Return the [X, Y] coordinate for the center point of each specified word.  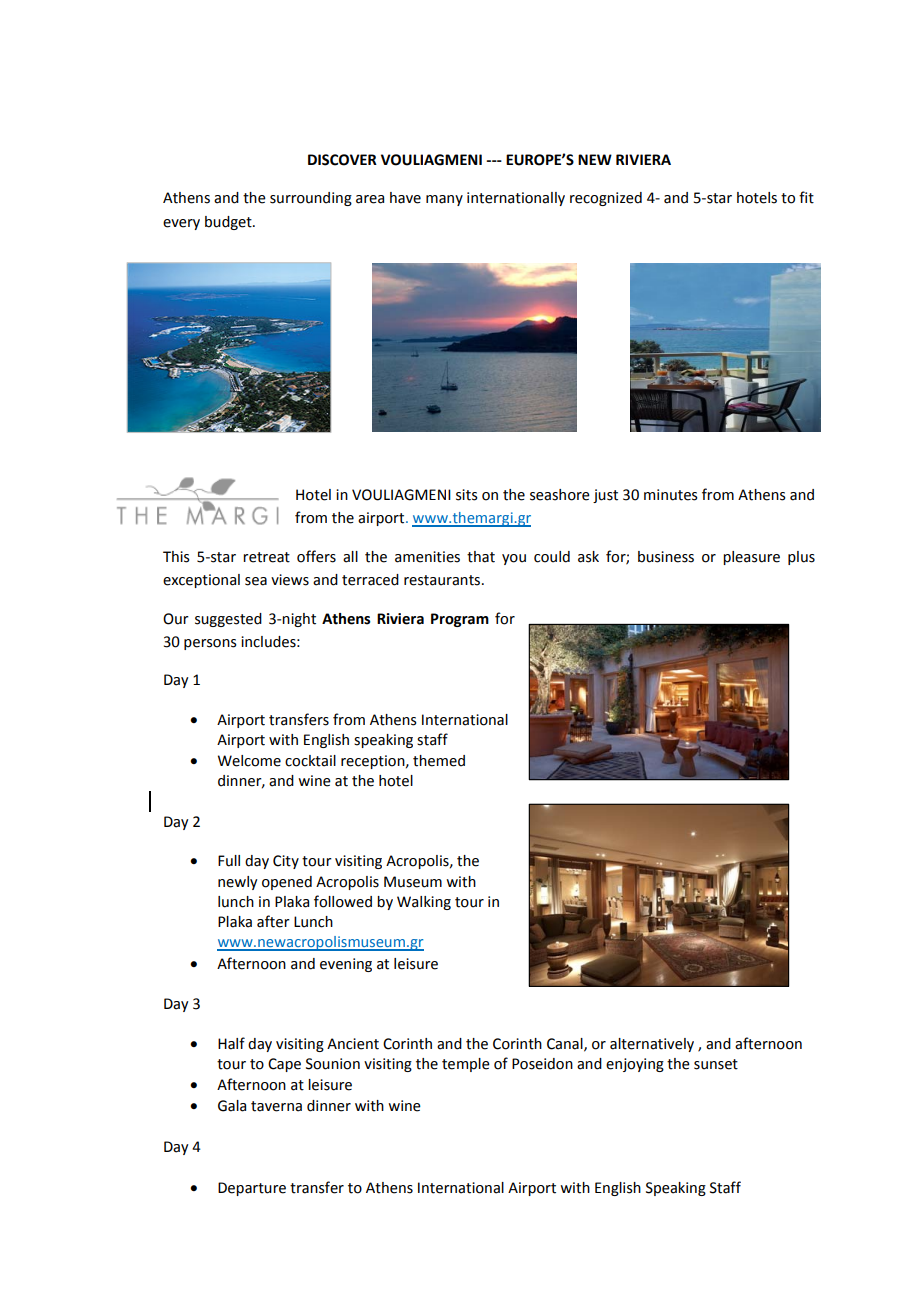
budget [229, 223]
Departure [252, 1189]
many [444, 200]
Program [460, 620]
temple [466, 1065]
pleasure [751, 558]
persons [210, 644]
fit [806, 197]
